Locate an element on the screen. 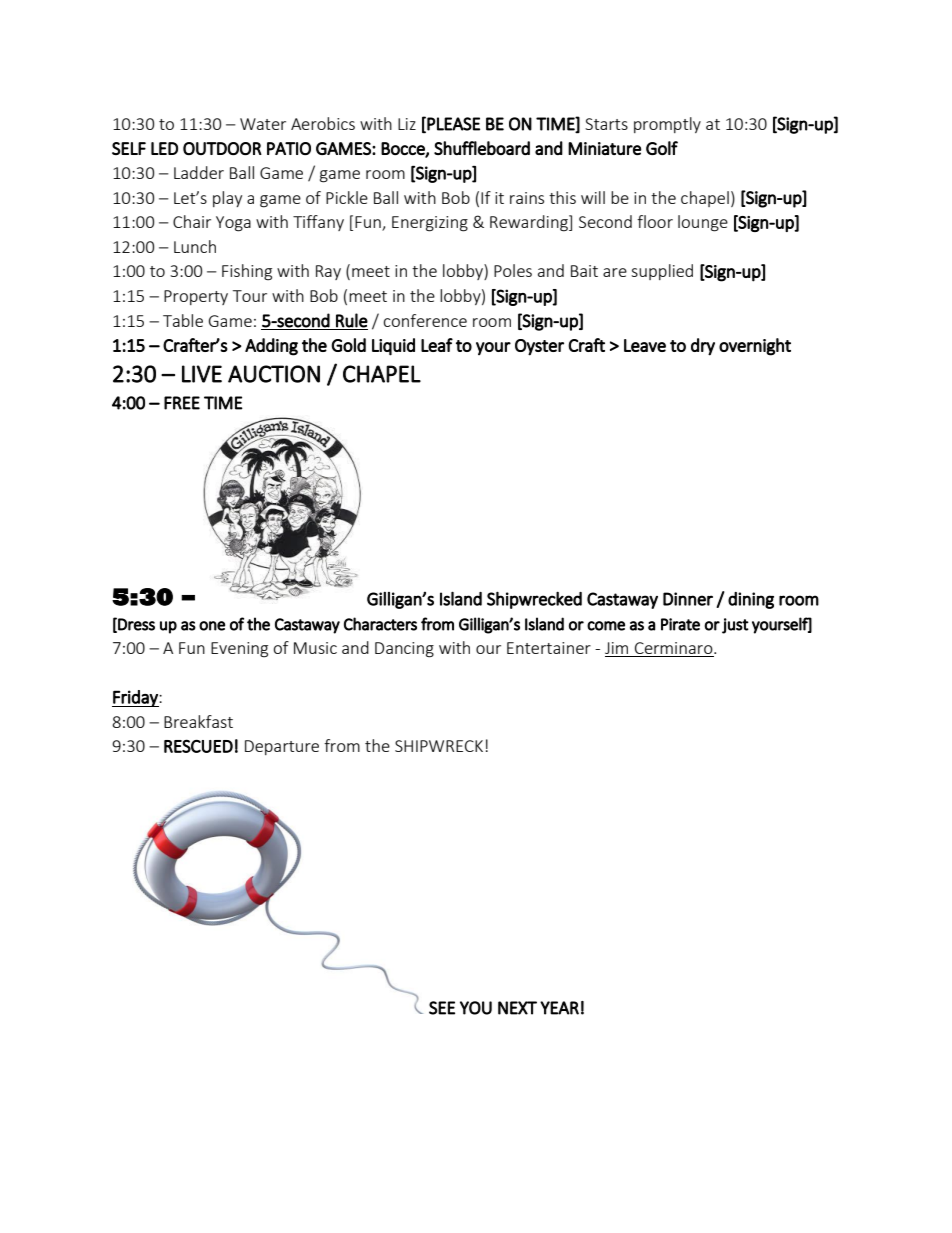 The image size is (952, 1233). Dancing is located at coordinates (404, 650).
